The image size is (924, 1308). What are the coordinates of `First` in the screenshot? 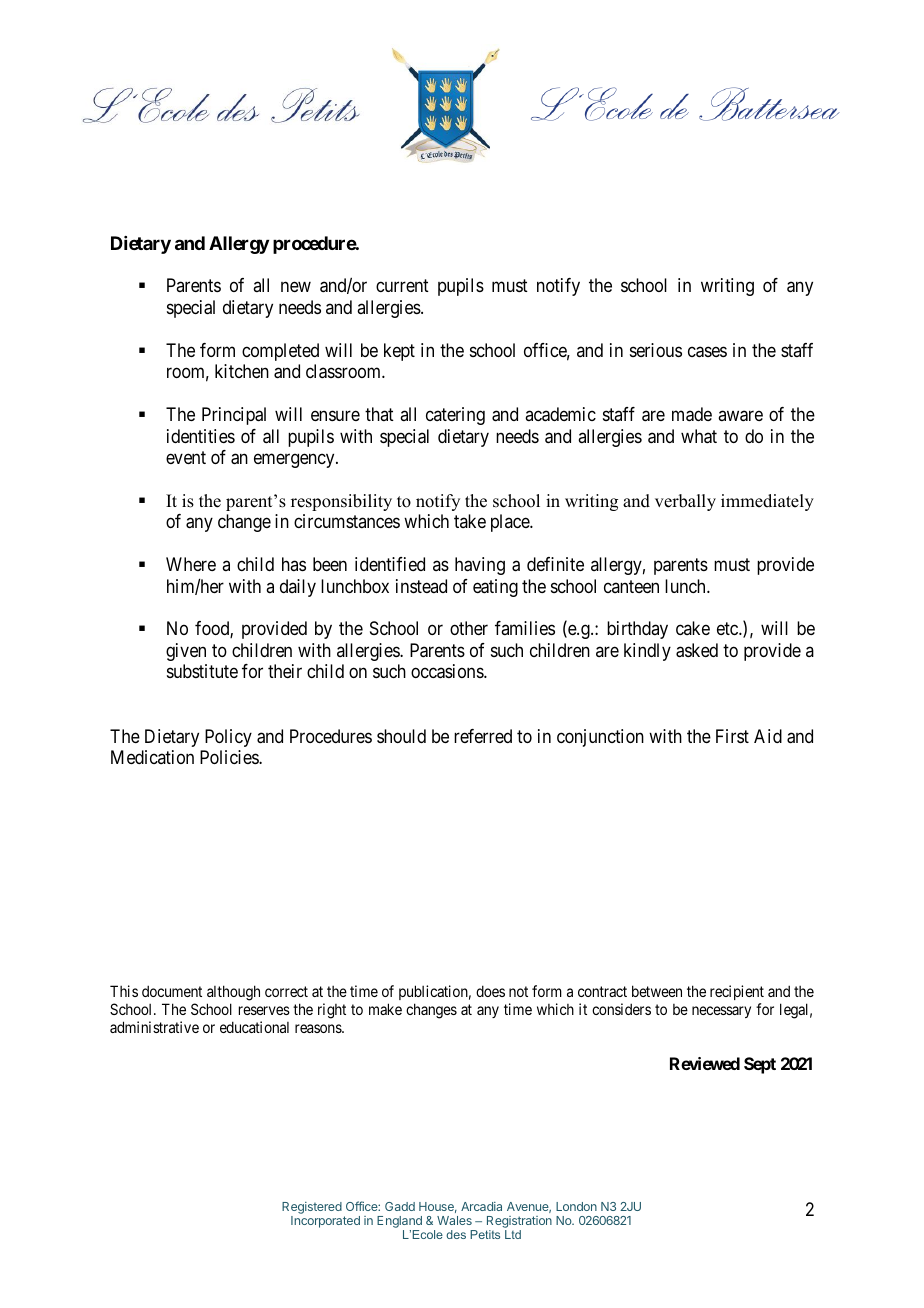 It's located at (732, 736).
